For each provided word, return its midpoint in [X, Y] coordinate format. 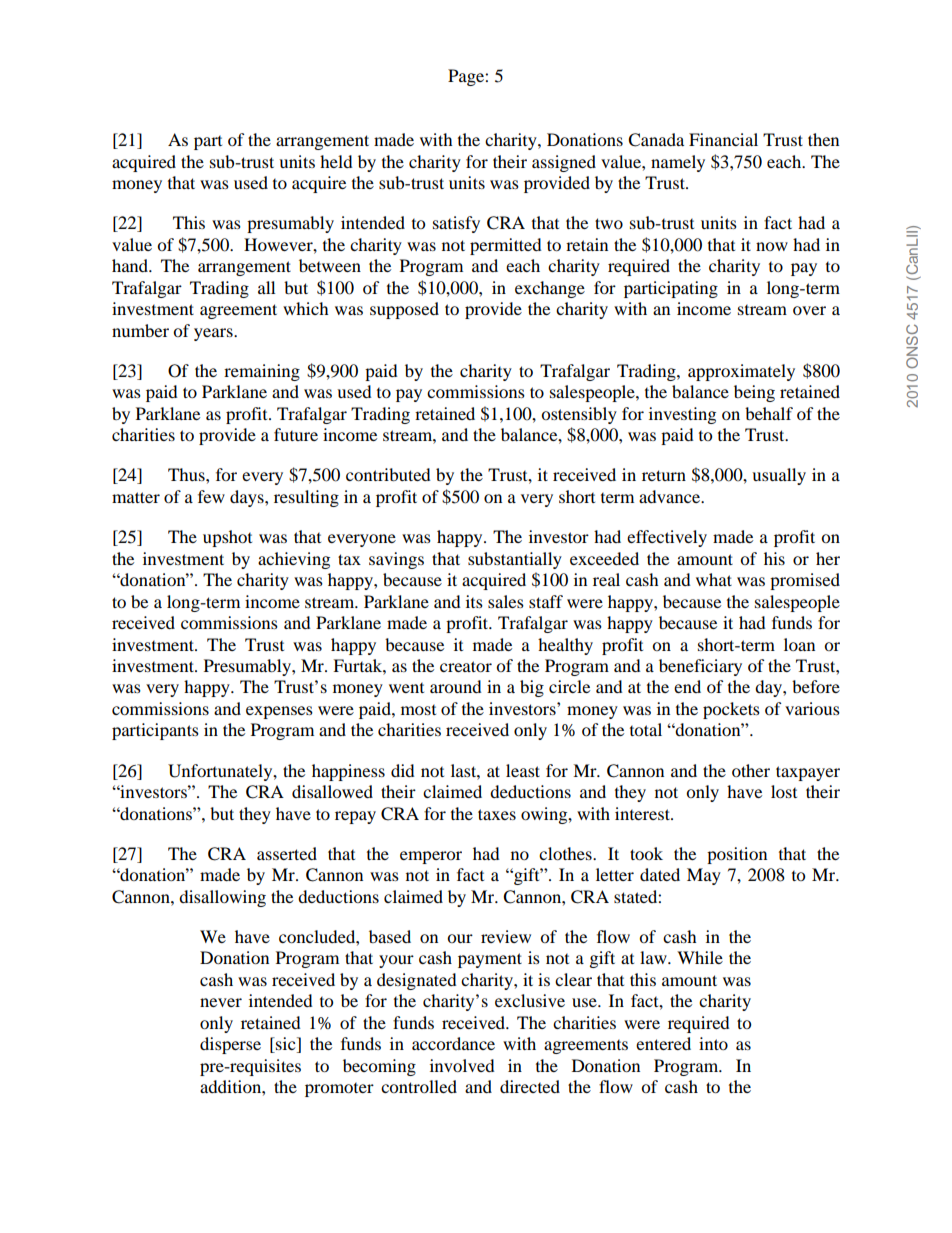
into [713, 1043]
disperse [230, 1045]
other [751, 770]
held [336, 161]
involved [462, 1065]
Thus [187, 474]
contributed [388, 474]
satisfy [456, 224]
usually [779, 476]
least [523, 770]
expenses [279, 712]
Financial [723, 139]
